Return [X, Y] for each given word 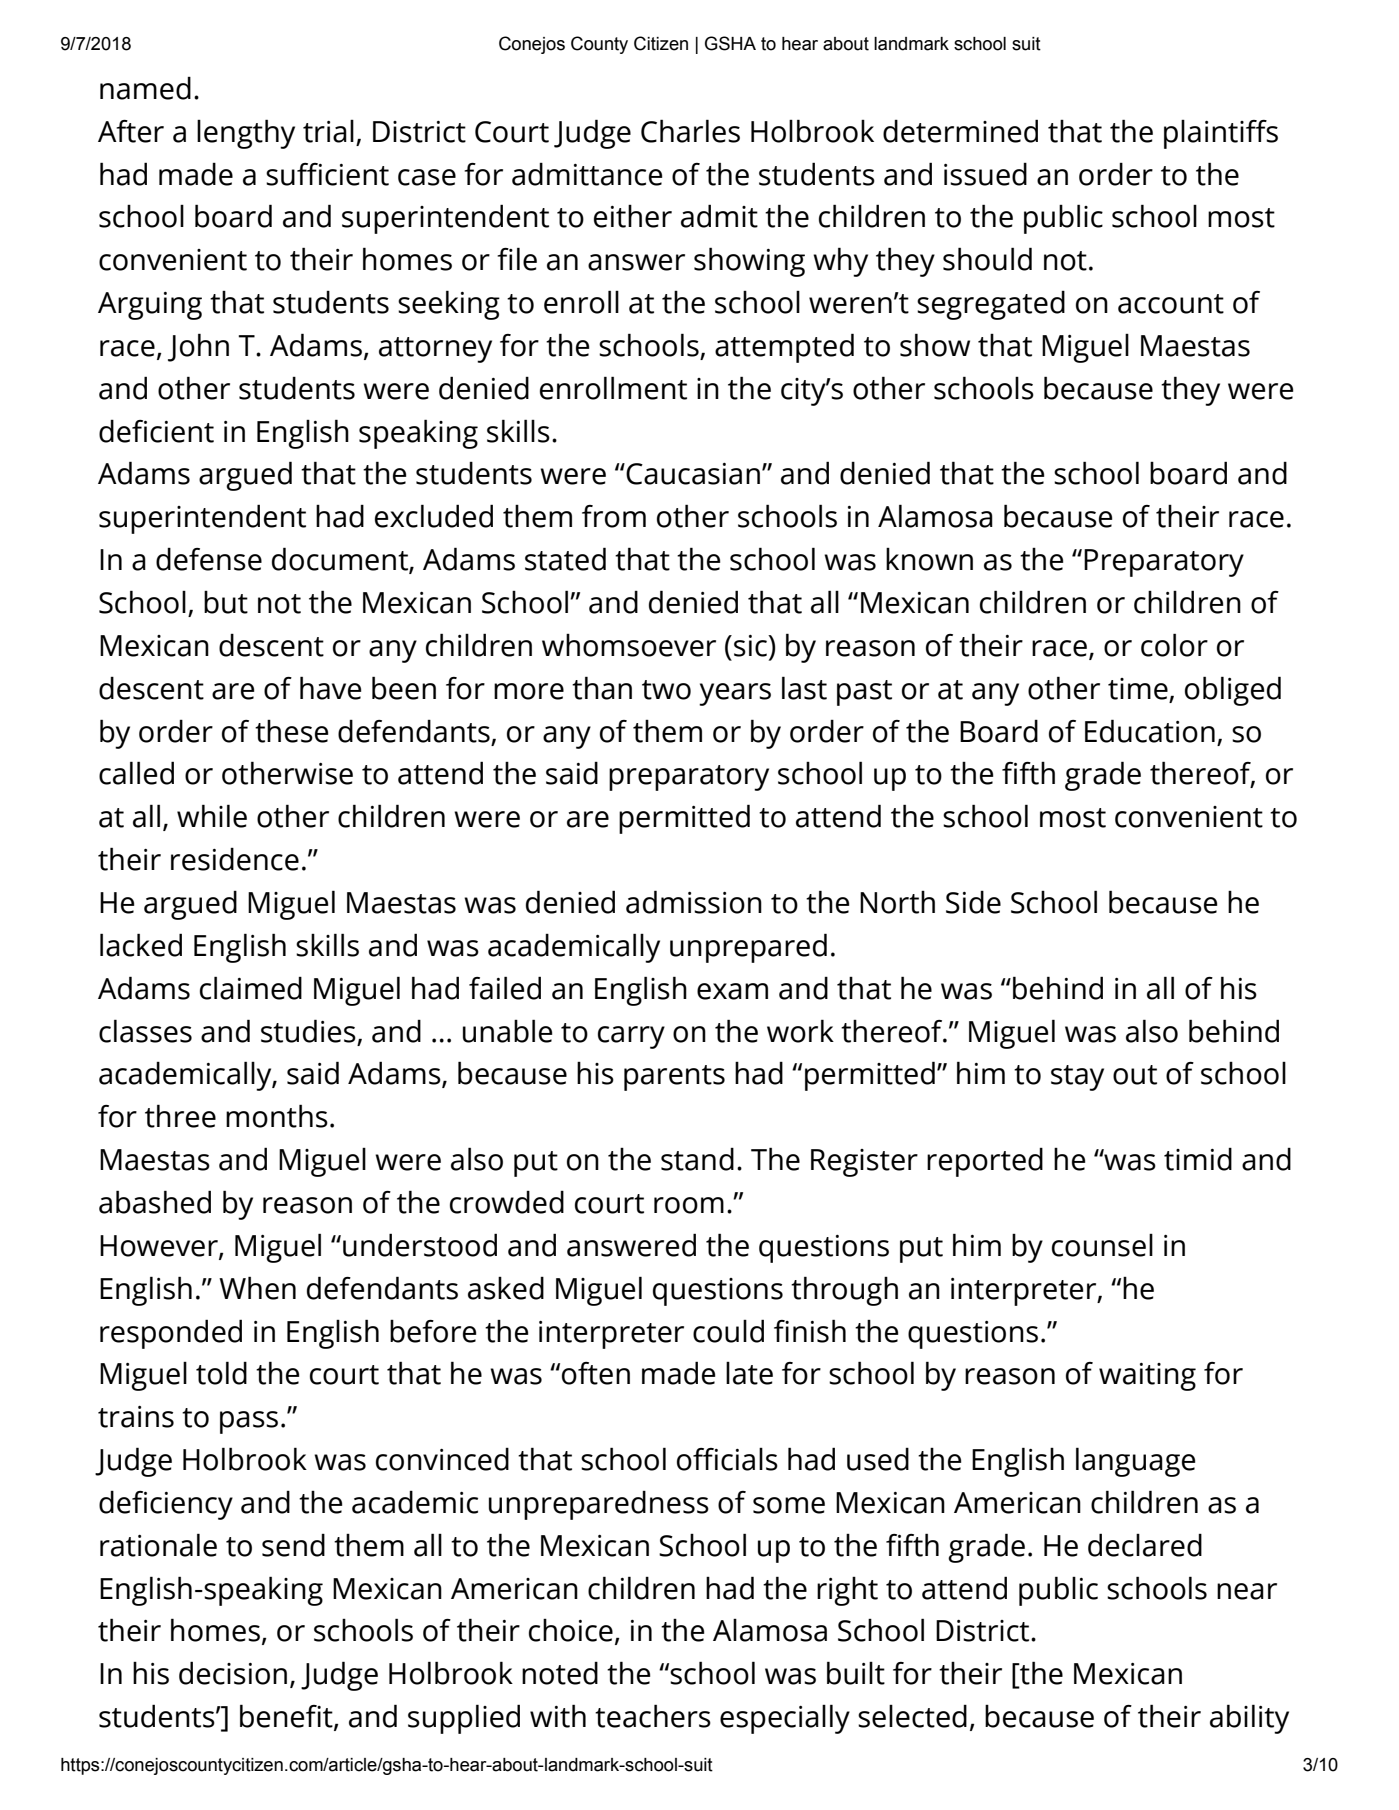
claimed [251, 988]
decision [233, 1673]
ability [1249, 1719]
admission [694, 902]
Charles [690, 131]
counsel [1102, 1245]
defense [209, 559]
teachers [653, 1716]
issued [985, 174]
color [1174, 645]
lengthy [246, 134]
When [257, 1288]
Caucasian [692, 474]
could [728, 1331]
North [897, 902]
